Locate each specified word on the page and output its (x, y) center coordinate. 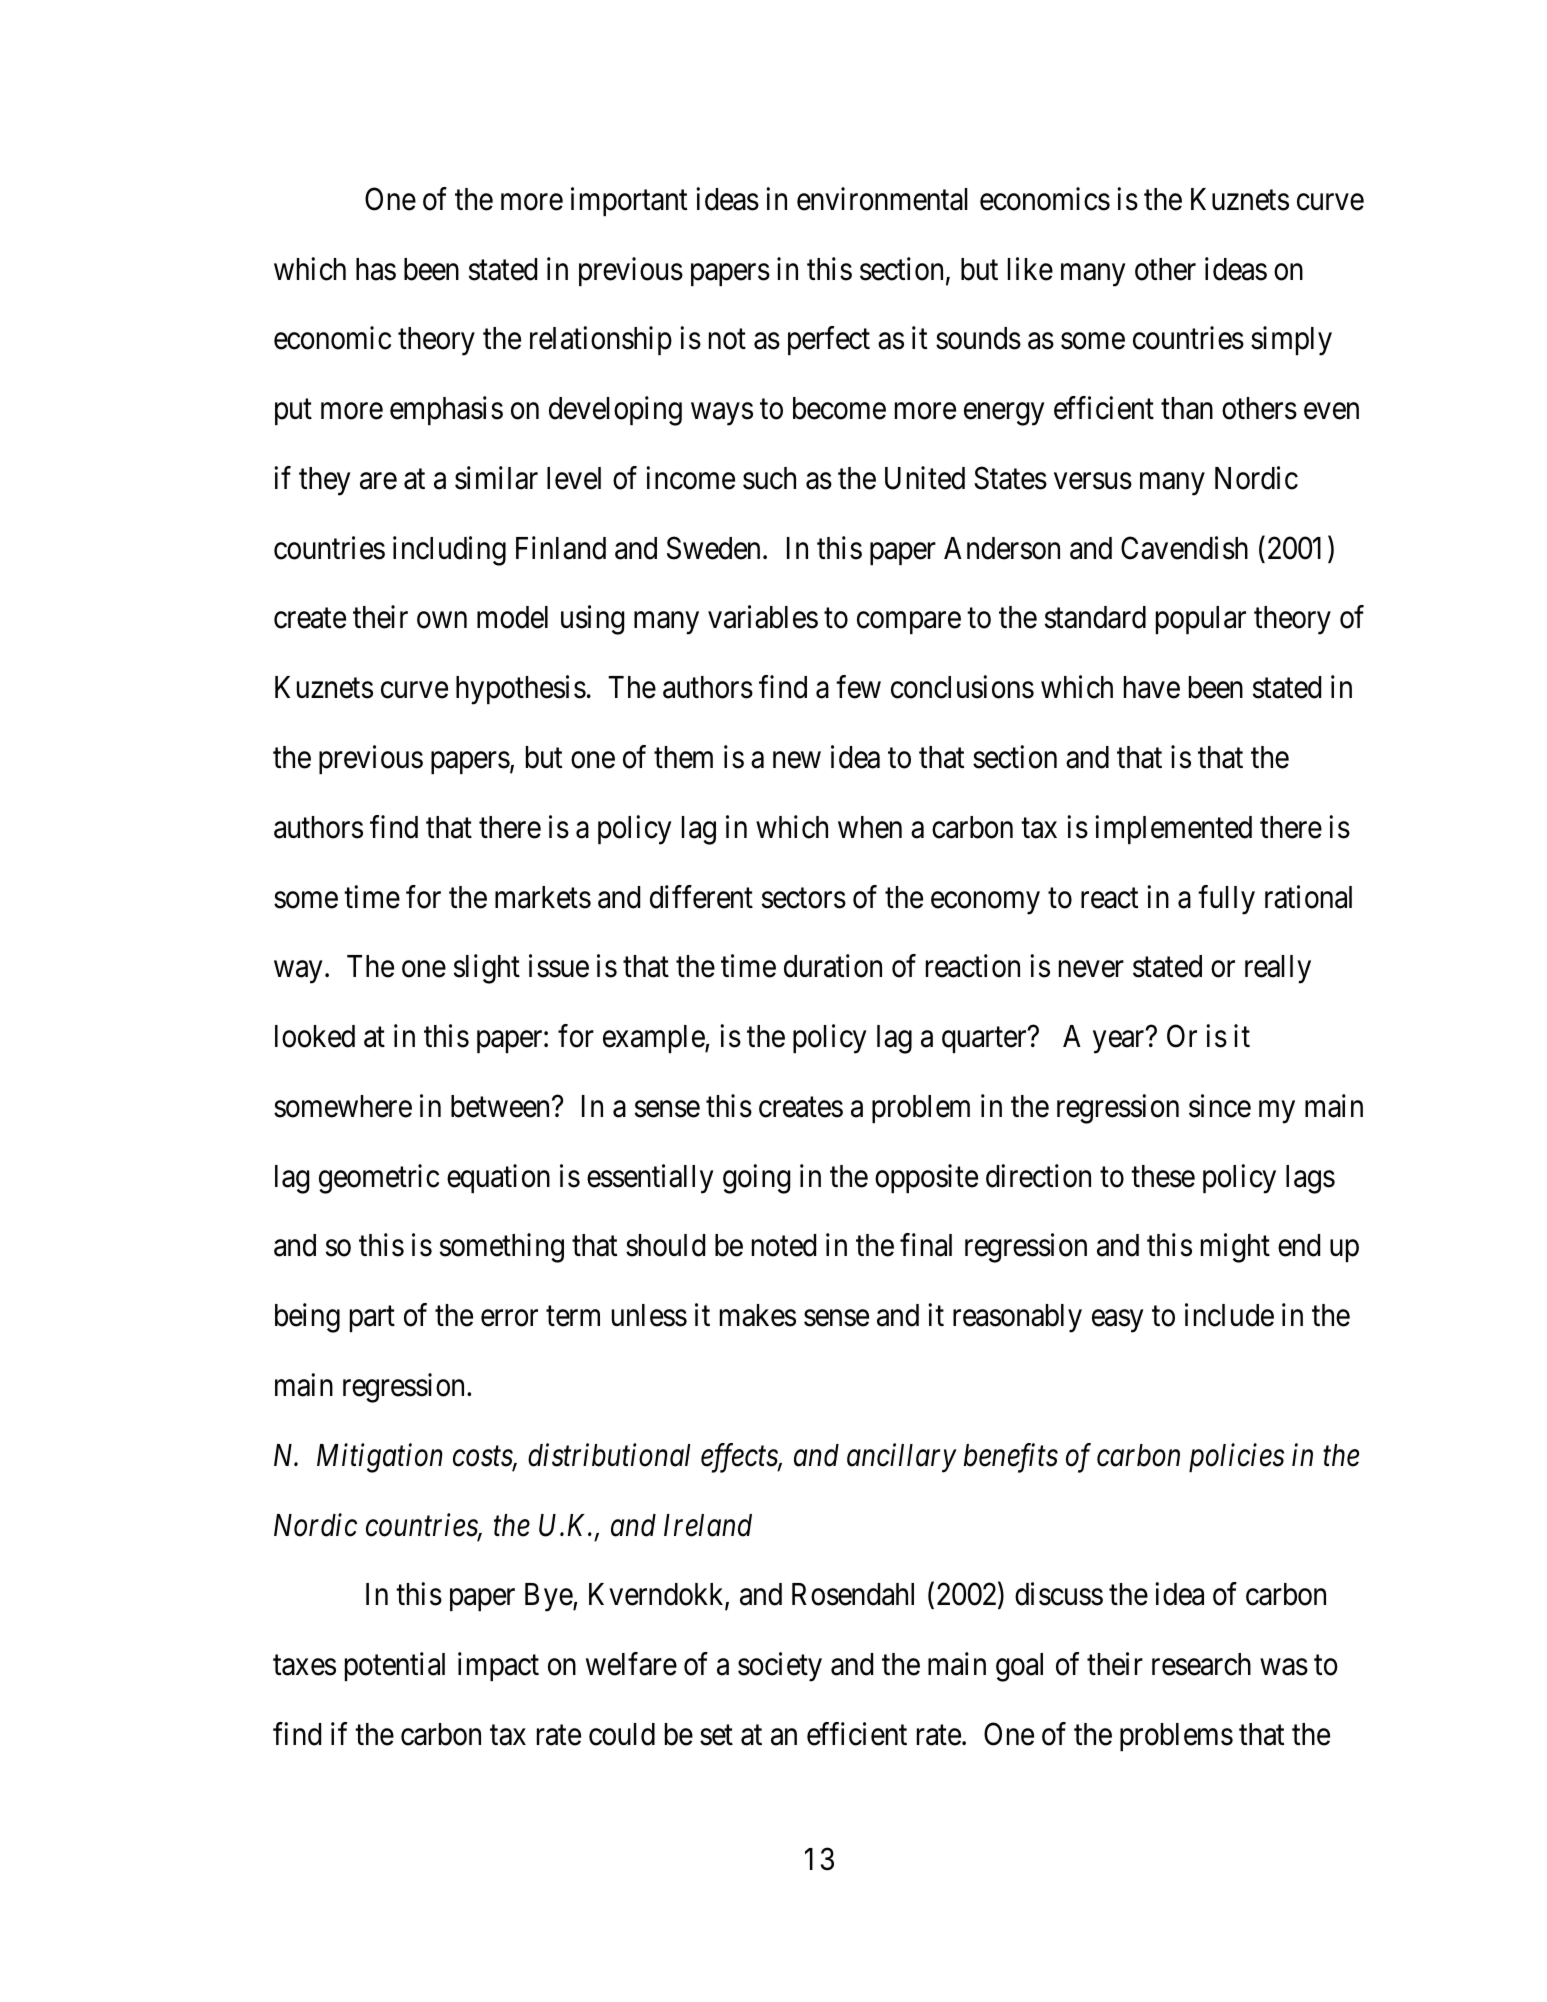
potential (395, 1666)
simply (1291, 341)
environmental (882, 199)
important (629, 201)
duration (833, 966)
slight (487, 969)
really (1278, 969)
